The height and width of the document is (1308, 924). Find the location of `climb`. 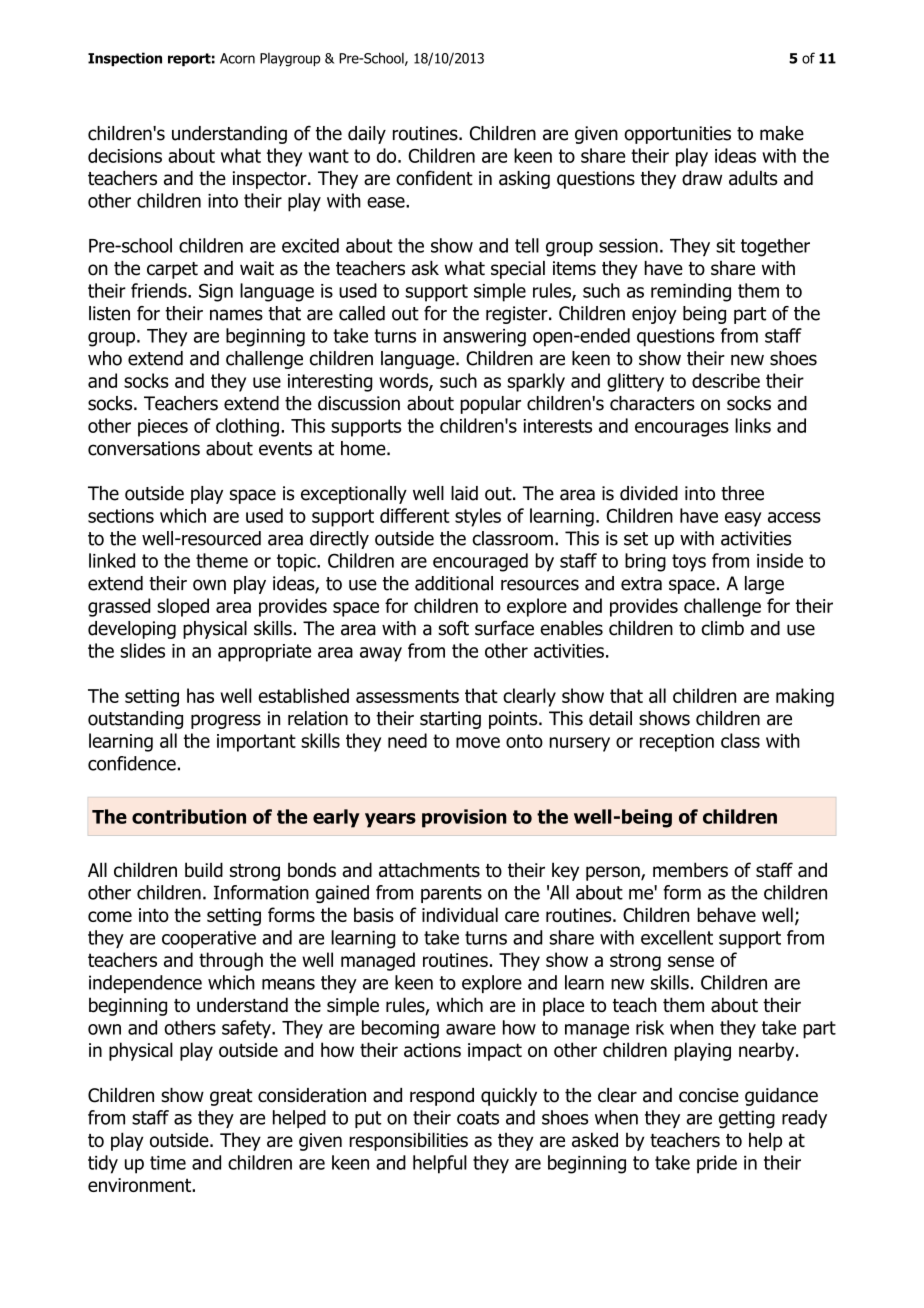

climb is located at coordinates (722, 628).
